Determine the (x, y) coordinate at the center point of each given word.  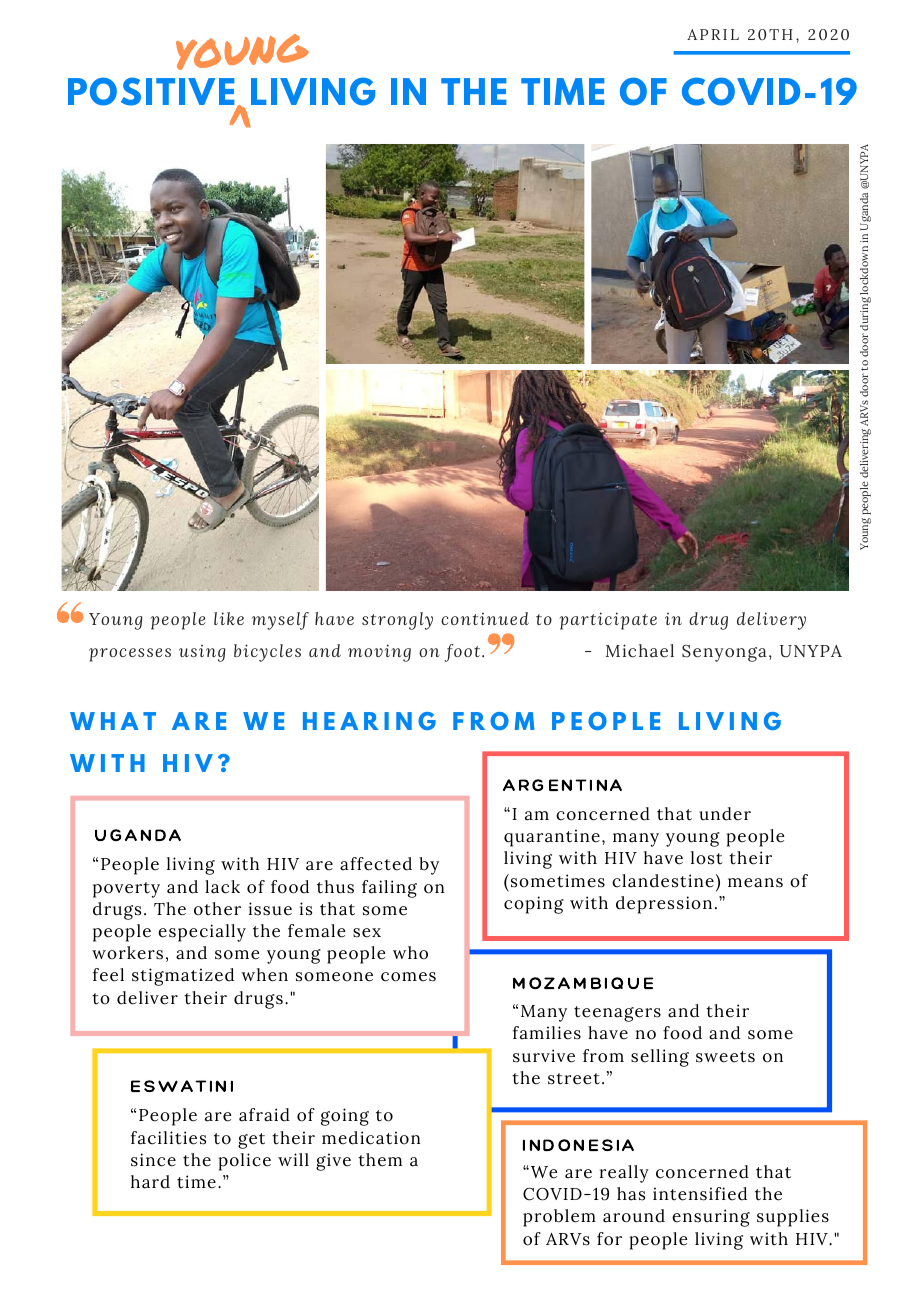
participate (608, 621)
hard (150, 1182)
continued (485, 618)
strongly (397, 621)
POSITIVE (152, 93)
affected (376, 864)
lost (707, 858)
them (380, 1160)
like (229, 618)
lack (222, 887)
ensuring (711, 1218)
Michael (640, 651)
